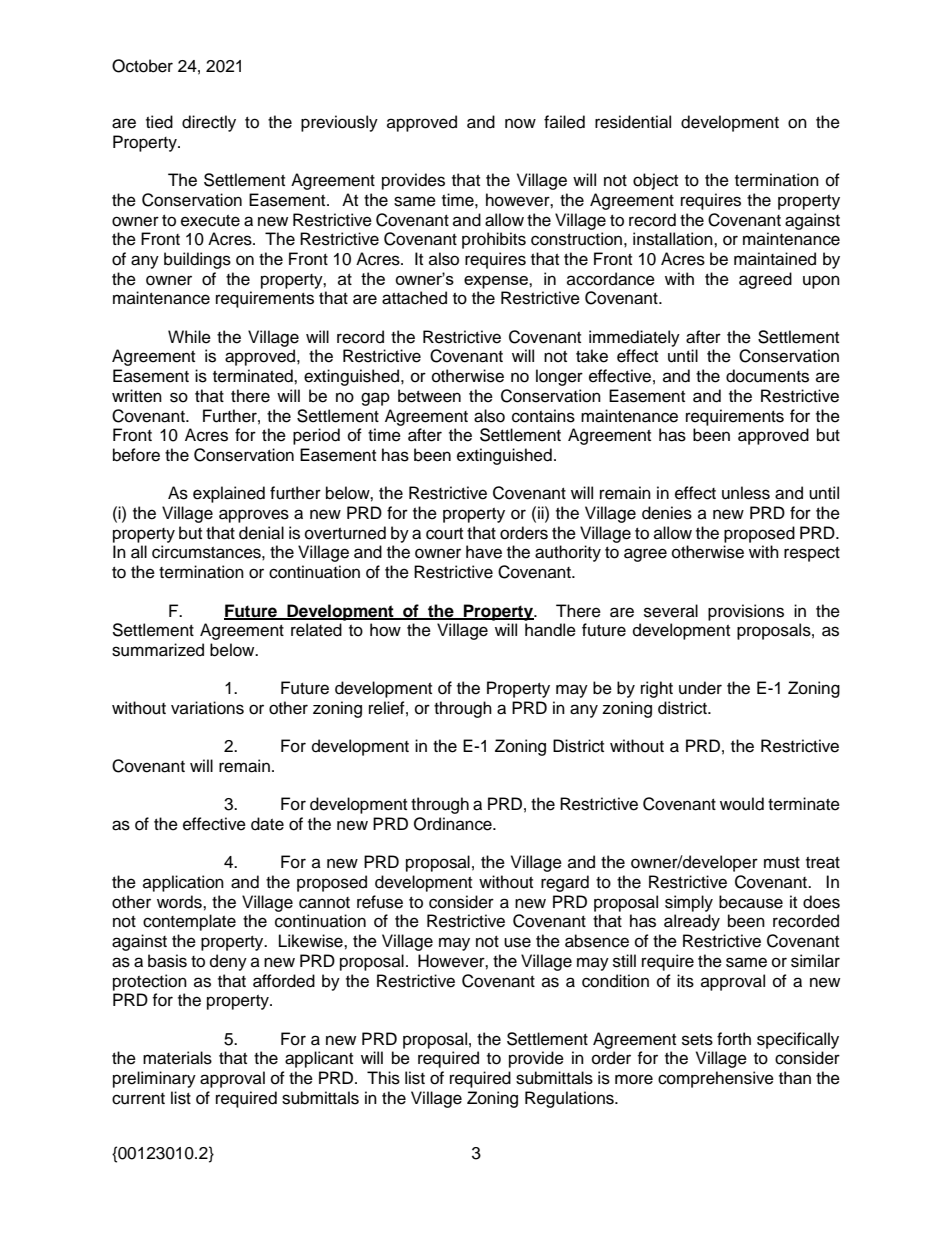 The width and height of the page is (952, 1233). Describe the element at coordinates (746, 612) in the page. I see `provisions` at that location.
